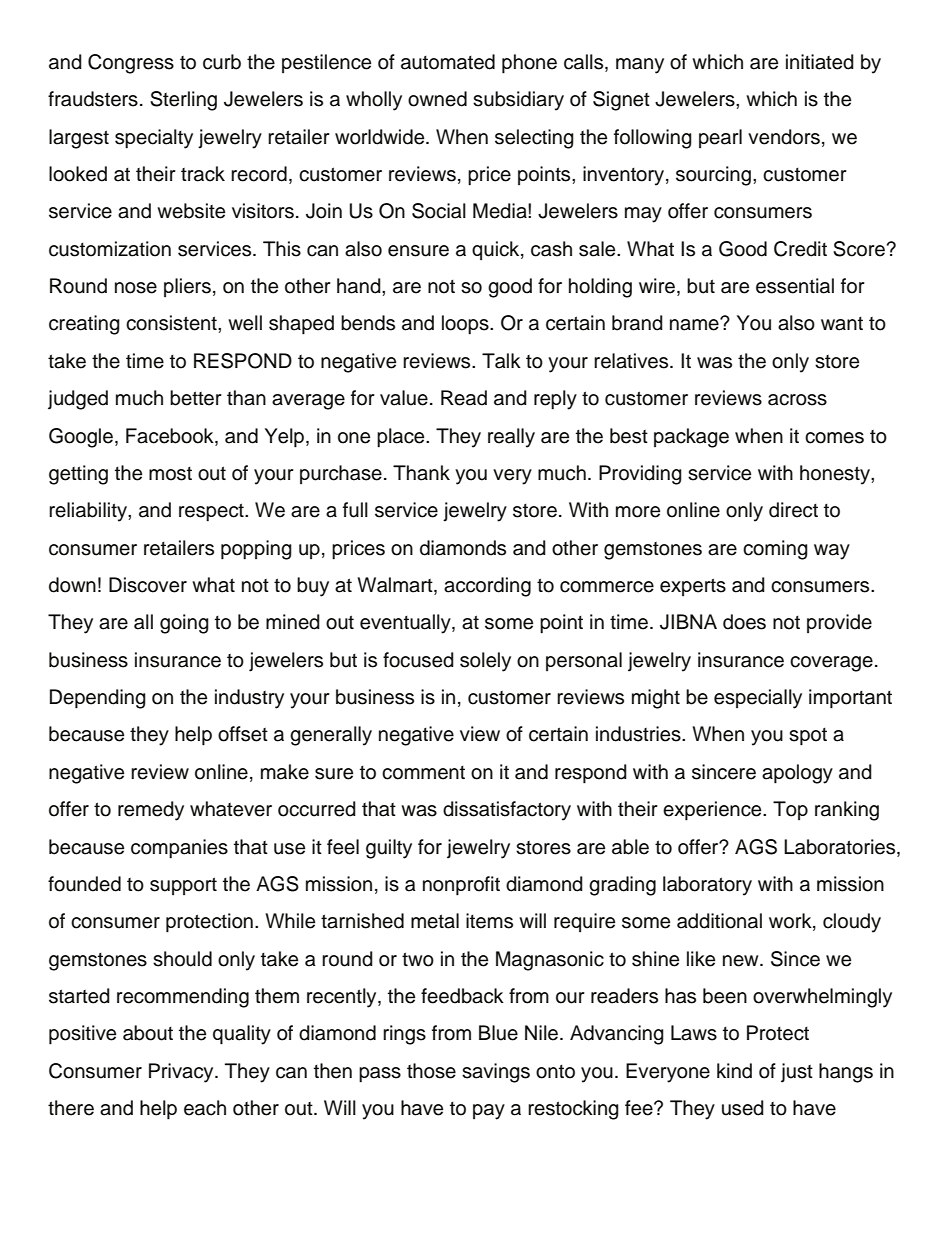 This screenshot has width=952, height=1233. What do you see at coordinates (437, 99) in the screenshot?
I see `owned` at bounding box center [437, 99].
